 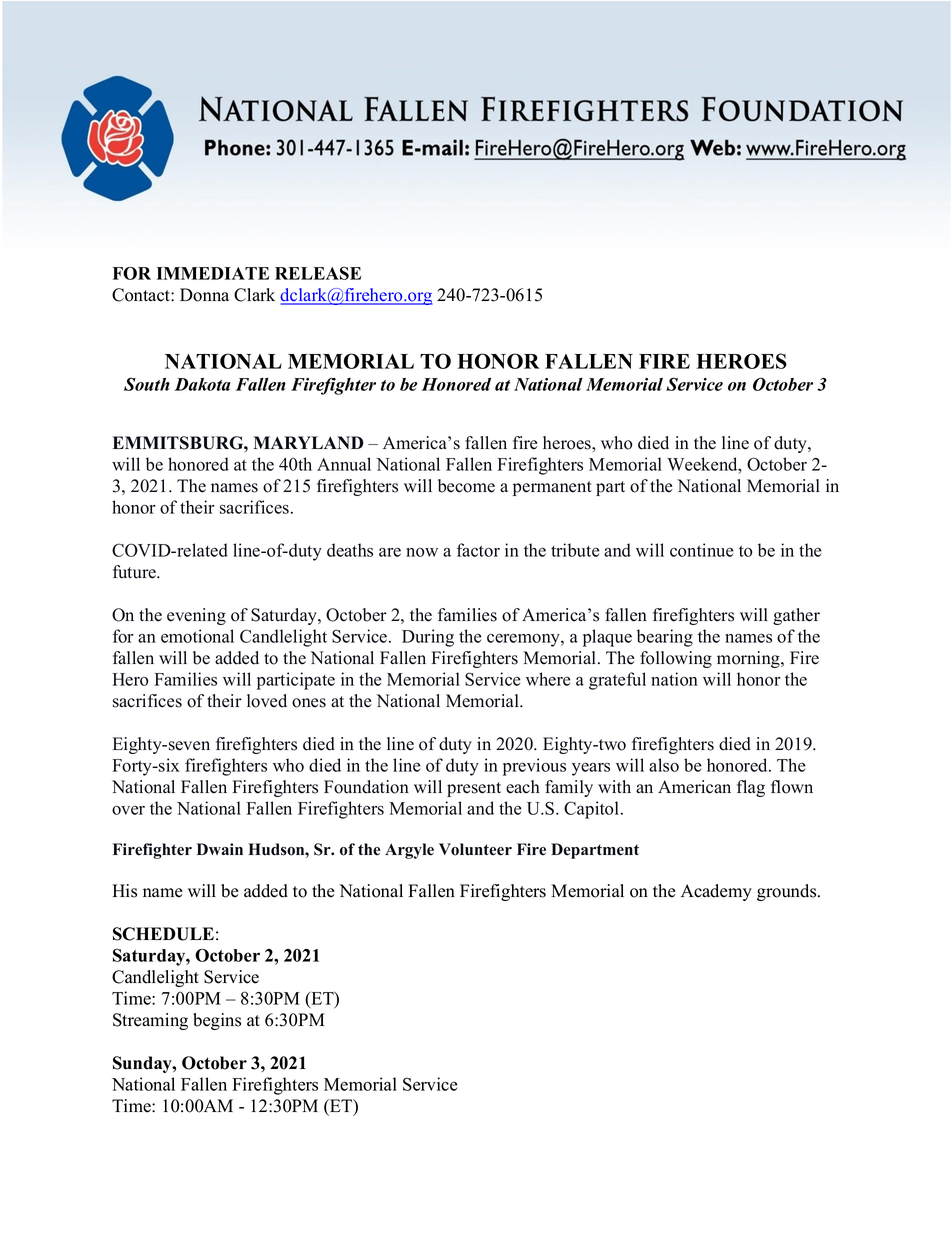 I want to click on begins, so click(x=217, y=1021).
